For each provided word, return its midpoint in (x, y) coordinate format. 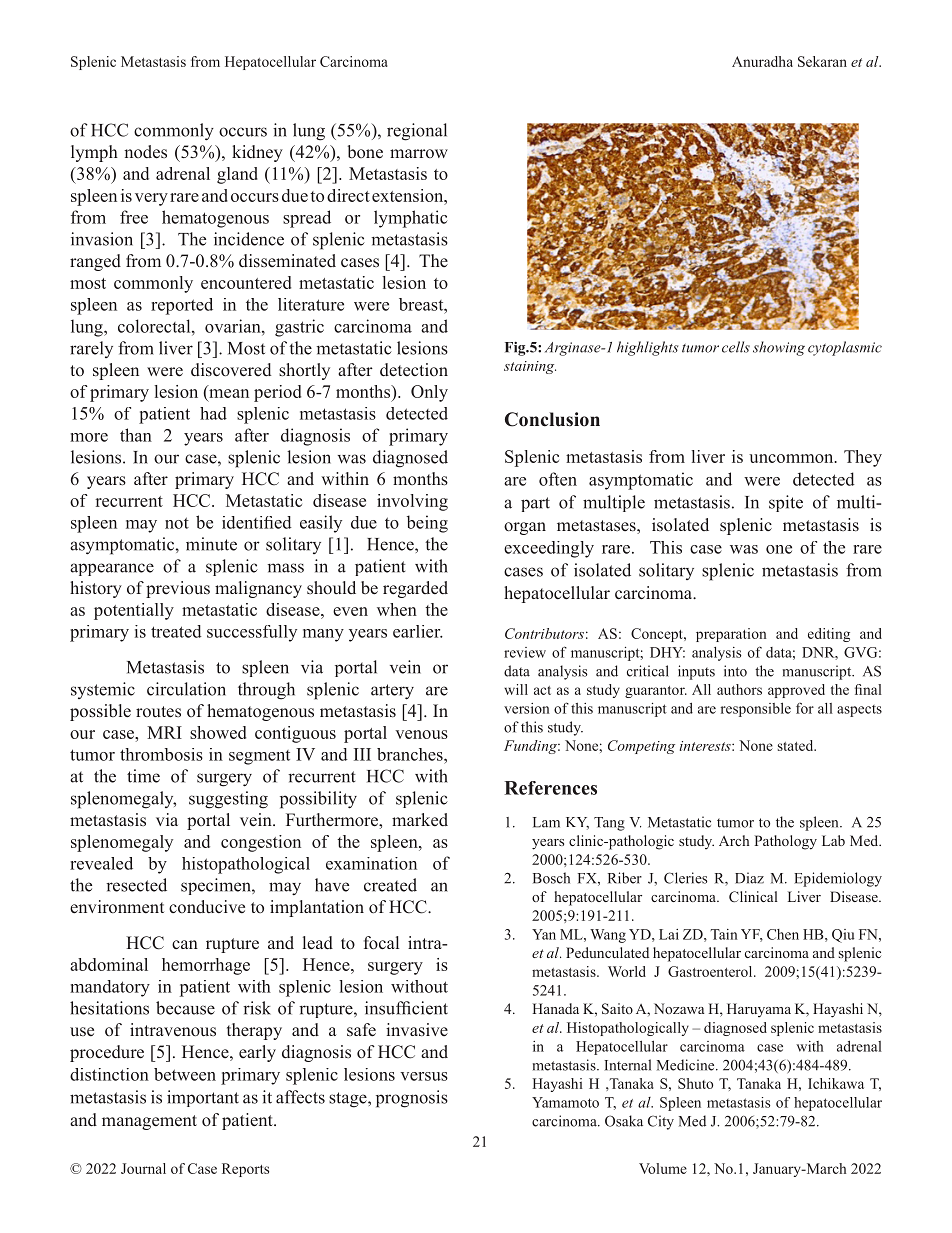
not (177, 523)
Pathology (786, 842)
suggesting (228, 800)
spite (786, 503)
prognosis (412, 1099)
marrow (419, 153)
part (535, 504)
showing (779, 348)
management (149, 1122)
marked (420, 819)
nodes (145, 152)
